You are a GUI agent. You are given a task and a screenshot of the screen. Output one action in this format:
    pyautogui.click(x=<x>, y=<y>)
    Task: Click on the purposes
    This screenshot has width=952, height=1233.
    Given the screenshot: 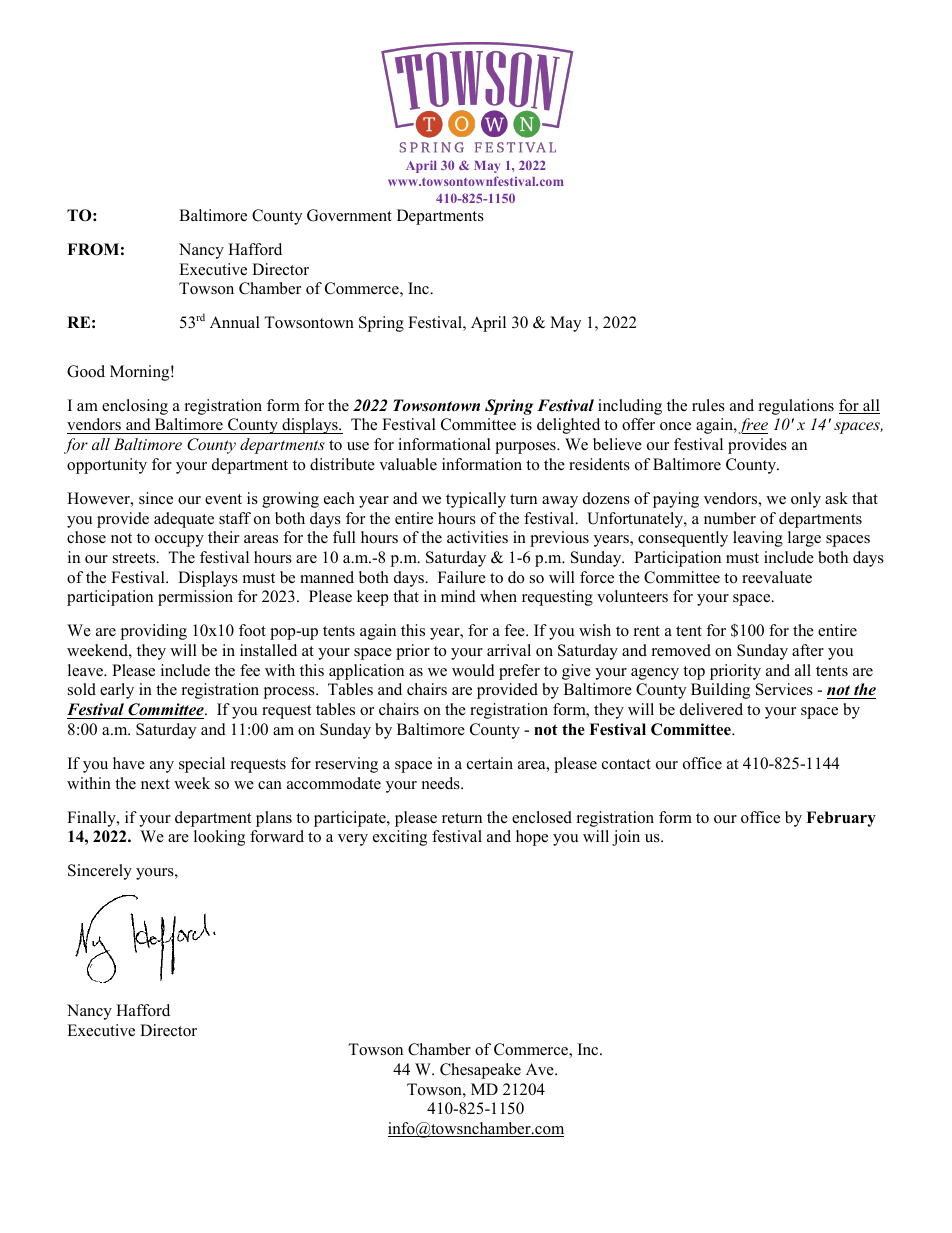 What is the action you would take?
    pyautogui.click(x=526, y=448)
